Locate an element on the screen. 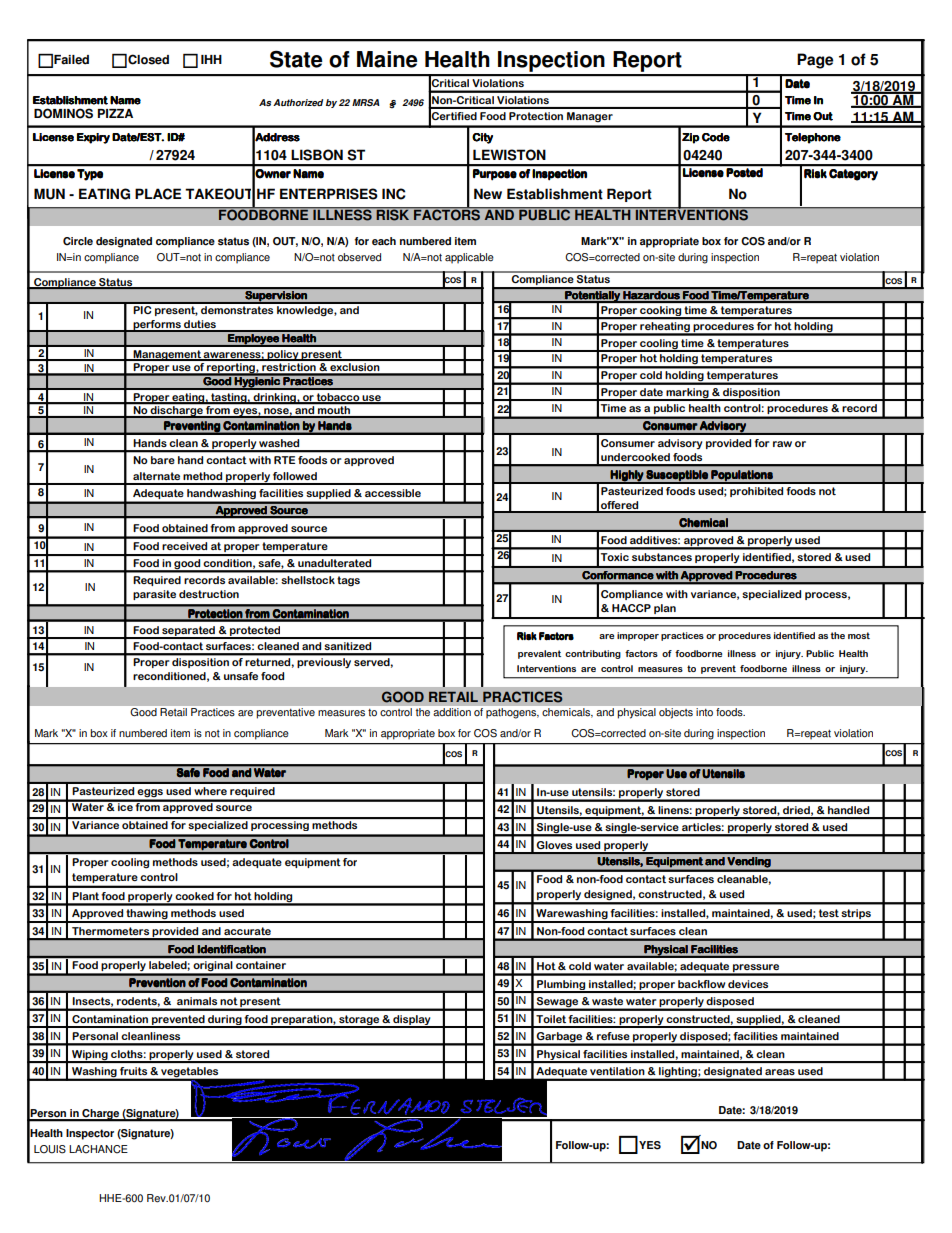 Image resolution: width=952 pixels, height=1233 pixels. Garbage is located at coordinates (560, 1038).
